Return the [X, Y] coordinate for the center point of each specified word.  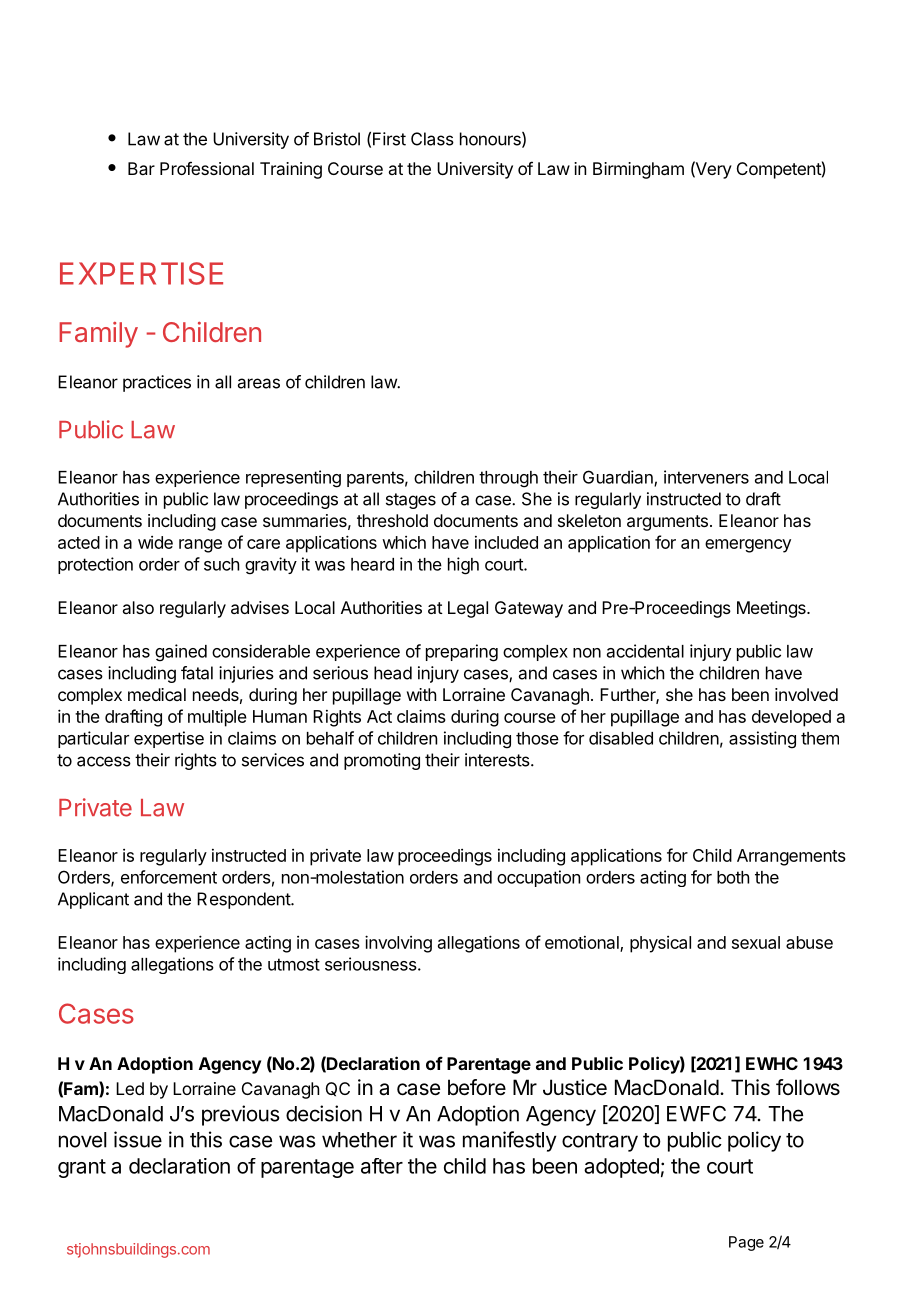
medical [157, 694]
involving [398, 944]
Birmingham [638, 170]
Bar [141, 168]
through [508, 479]
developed [791, 718]
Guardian [619, 478]
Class [432, 139]
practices [157, 383]
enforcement [169, 877]
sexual [756, 942]
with [421, 694]
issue [138, 1139]
